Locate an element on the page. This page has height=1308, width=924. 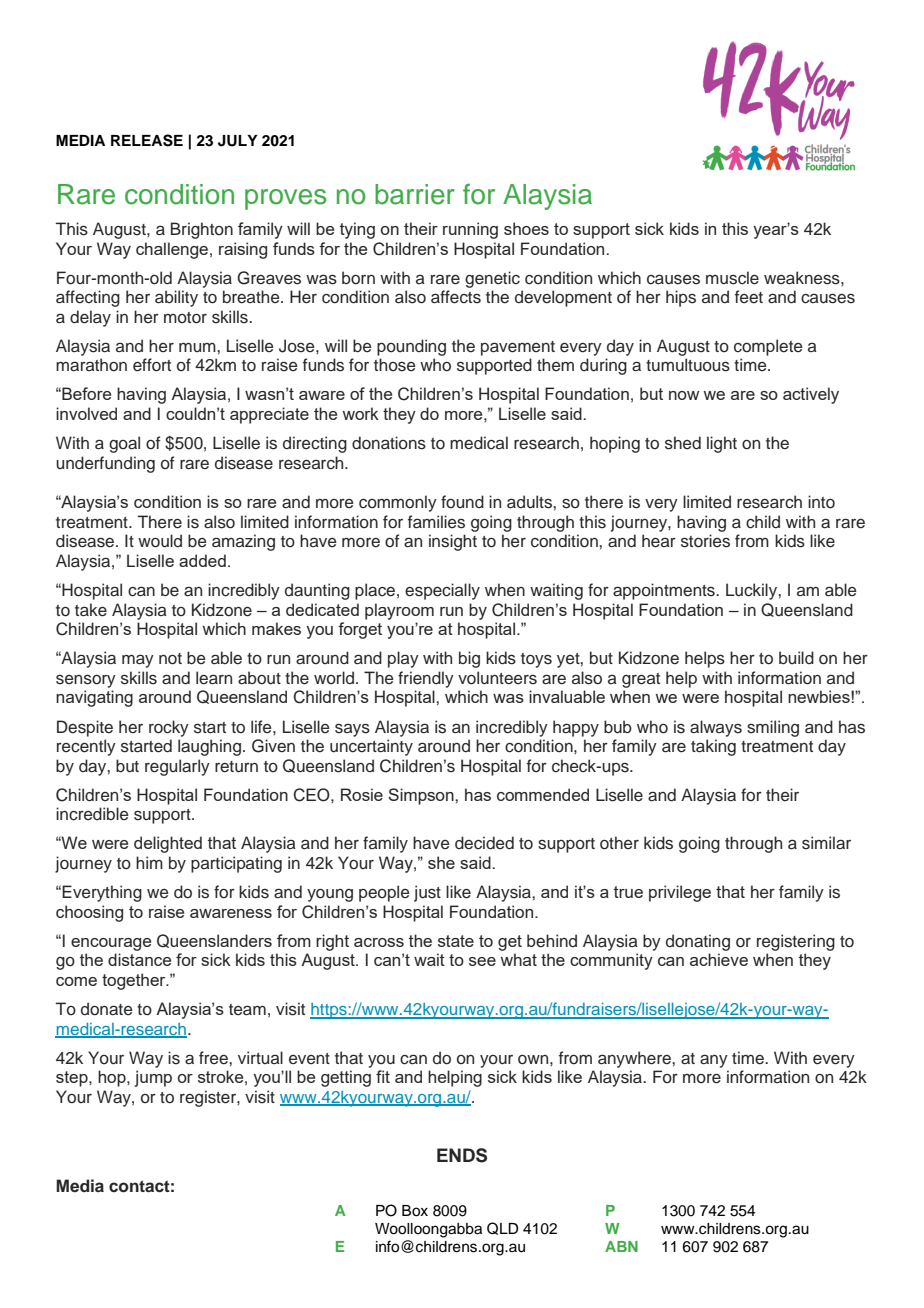
RELEASE is located at coordinates (147, 140).
